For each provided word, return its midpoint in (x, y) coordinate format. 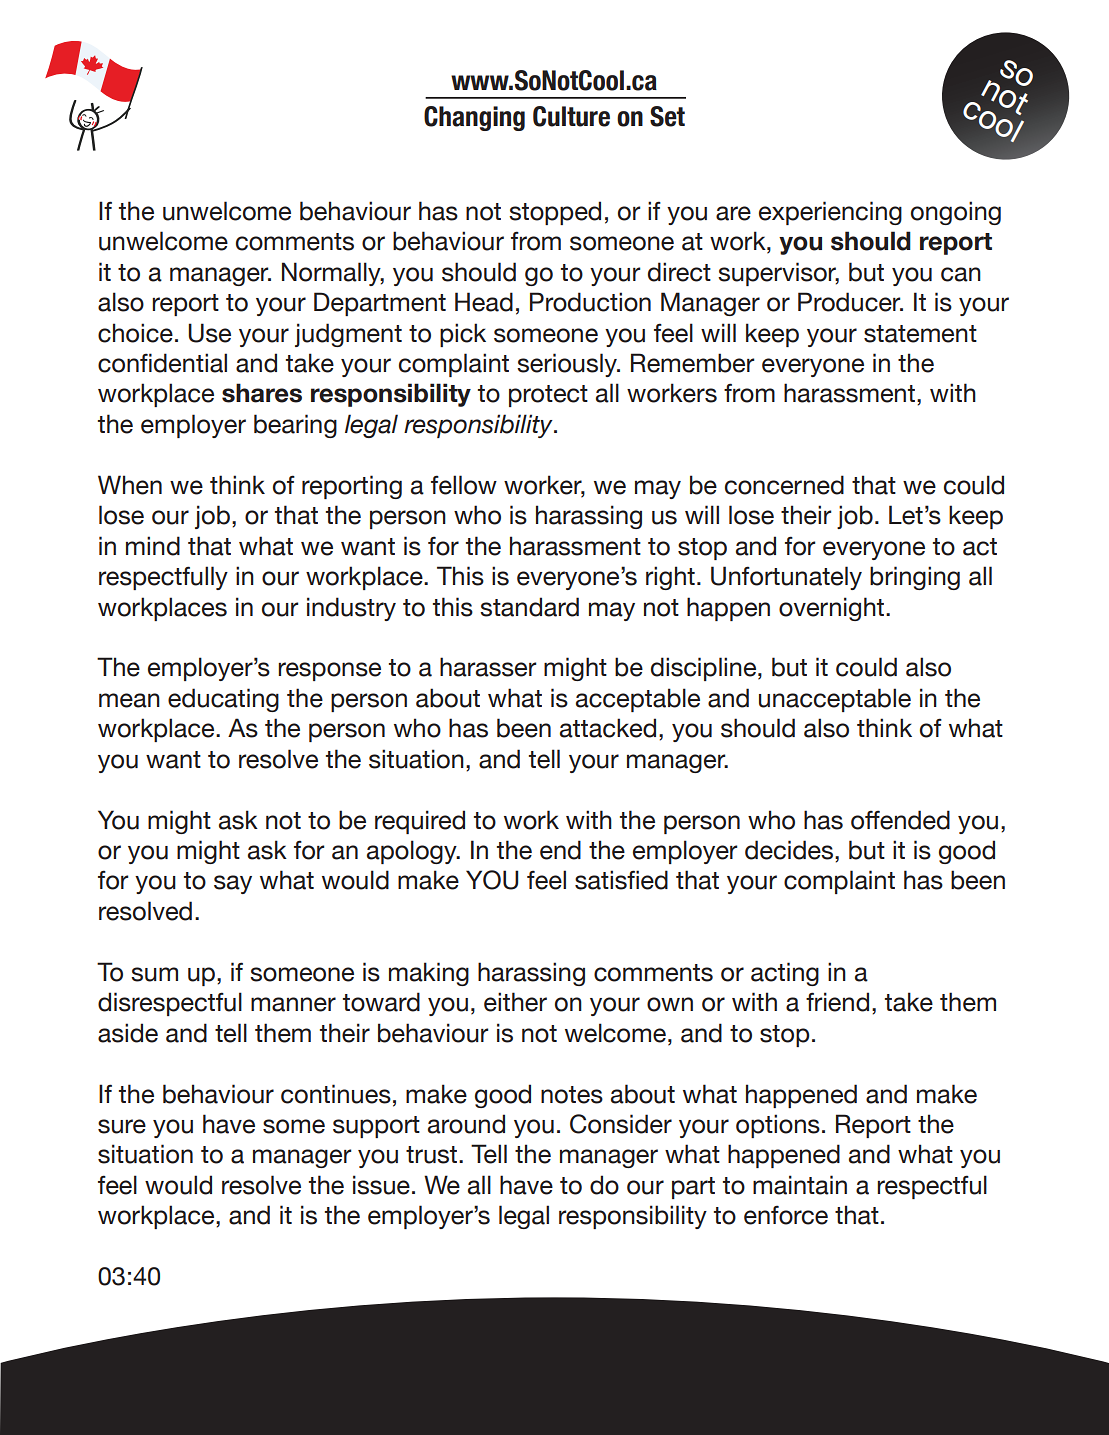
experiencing (830, 213)
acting (785, 974)
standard (529, 607)
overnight (833, 609)
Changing (474, 118)
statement (920, 334)
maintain (800, 1185)
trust (433, 1155)
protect (548, 396)
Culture (571, 116)
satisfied (621, 880)
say (233, 884)
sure (122, 1126)
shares (262, 393)
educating (223, 700)
